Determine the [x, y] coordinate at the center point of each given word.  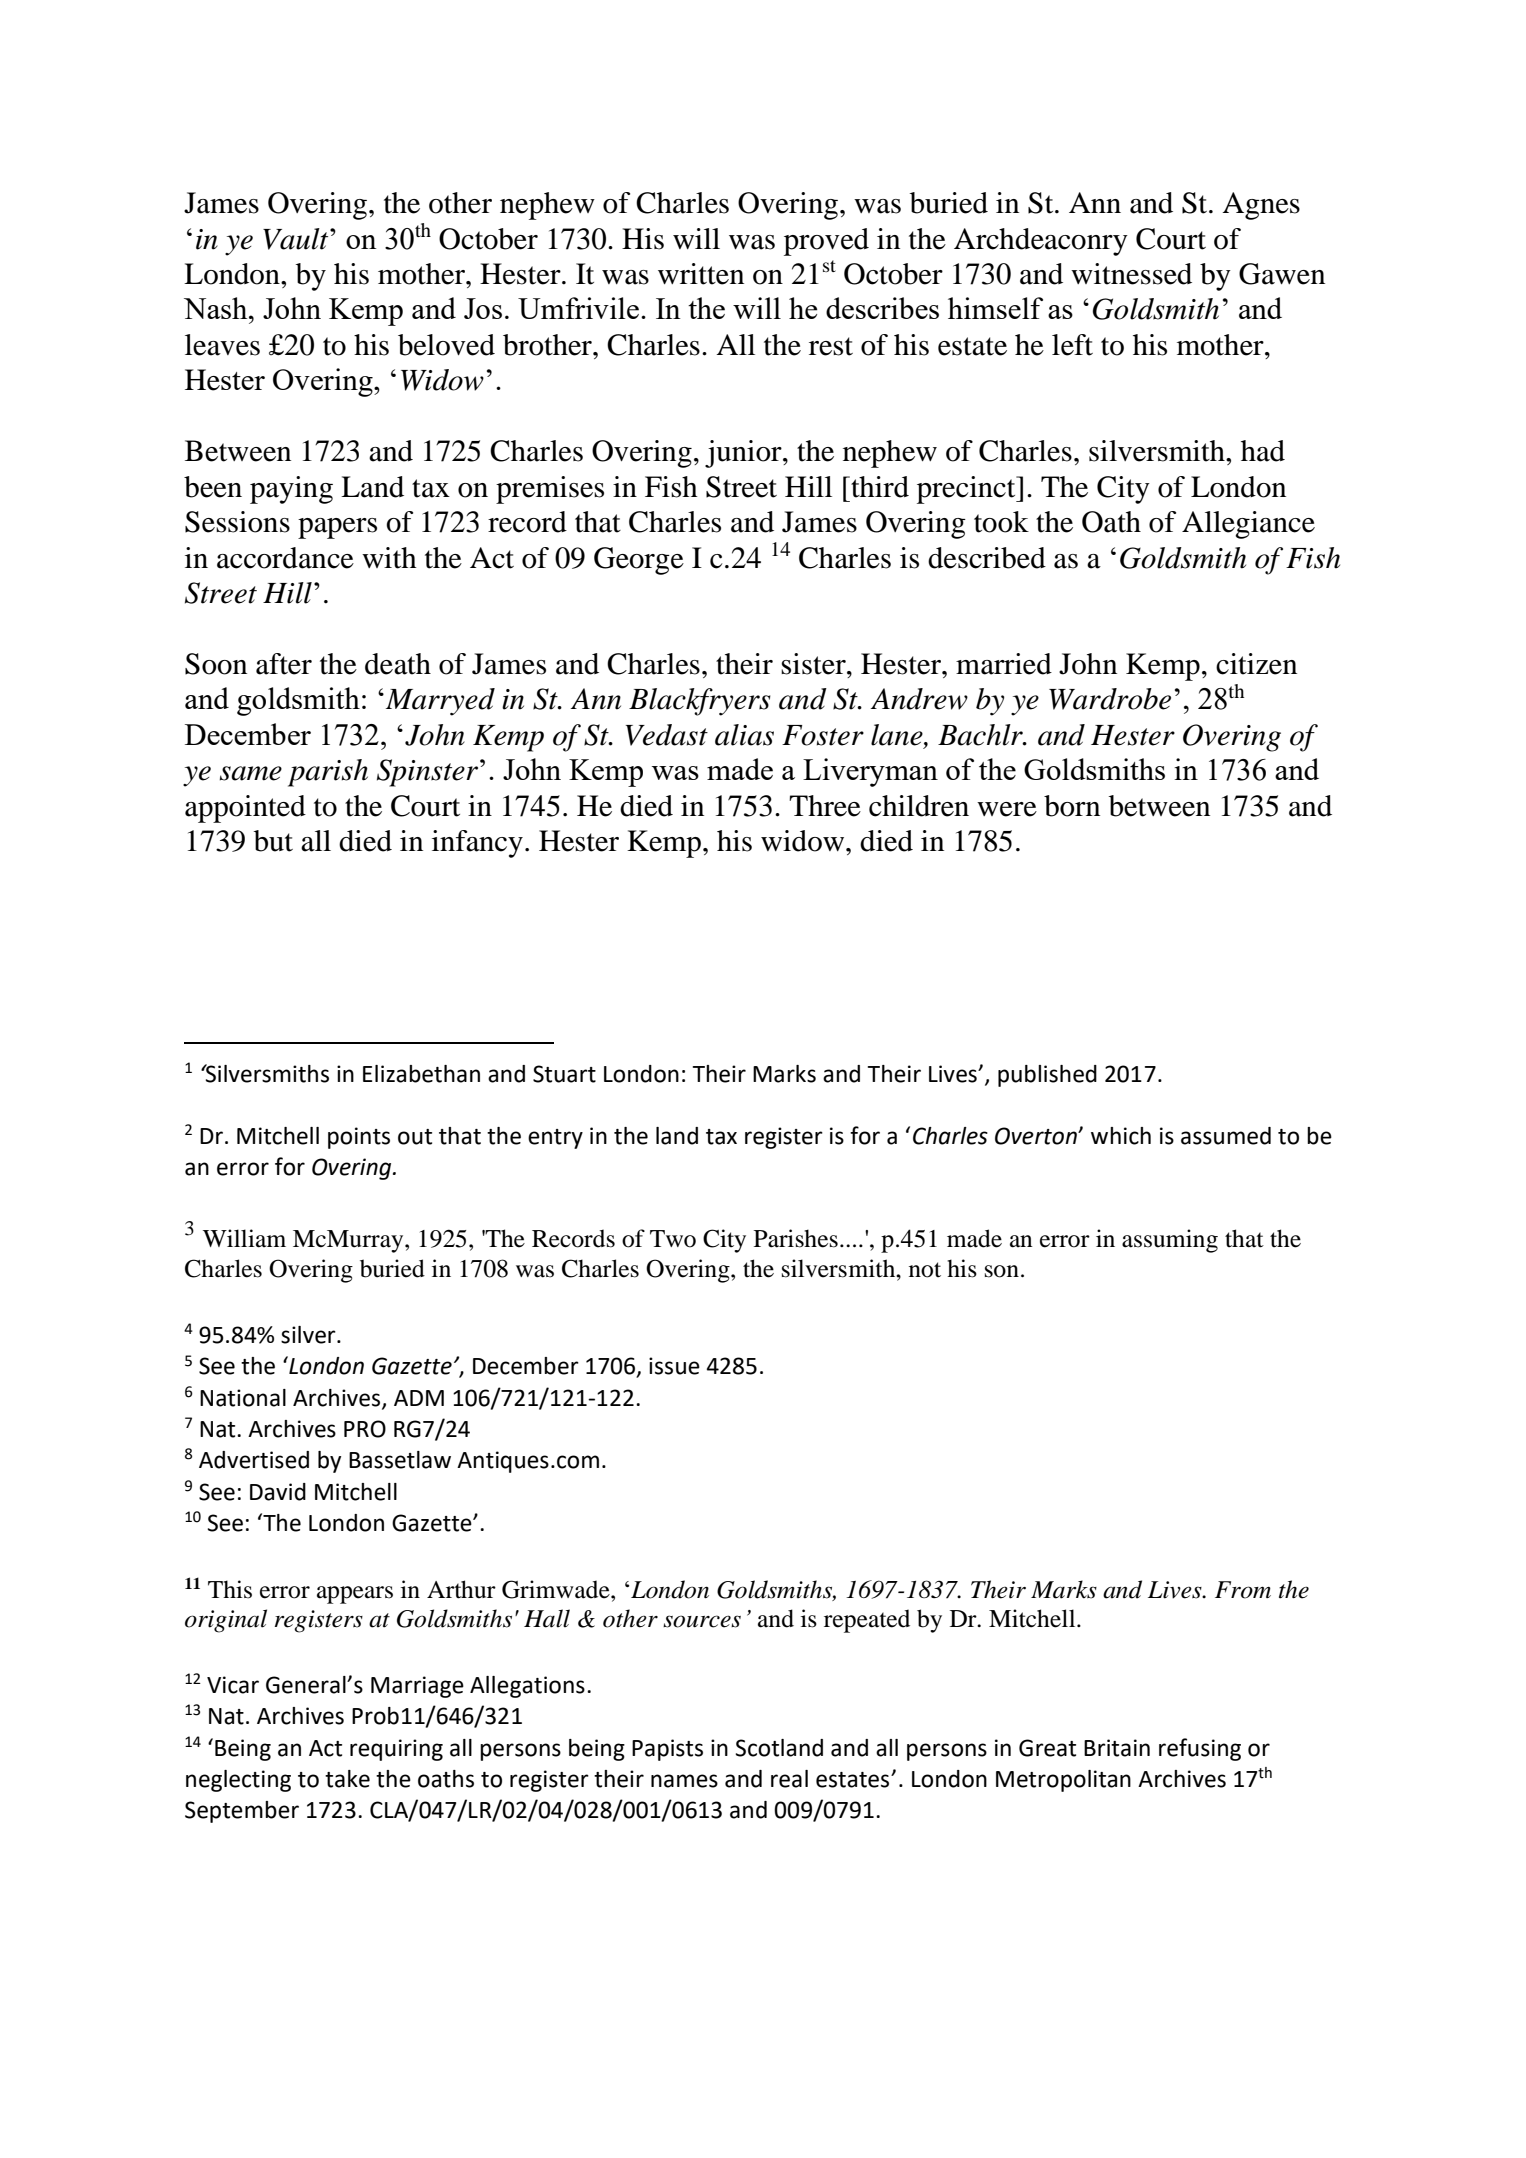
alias [744, 735]
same [251, 773]
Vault [297, 239]
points [359, 1138]
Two [673, 1239]
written [701, 274]
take [347, 1779]
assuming [1170, 1241]
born [1072, 806]
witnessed [1131, 274]
